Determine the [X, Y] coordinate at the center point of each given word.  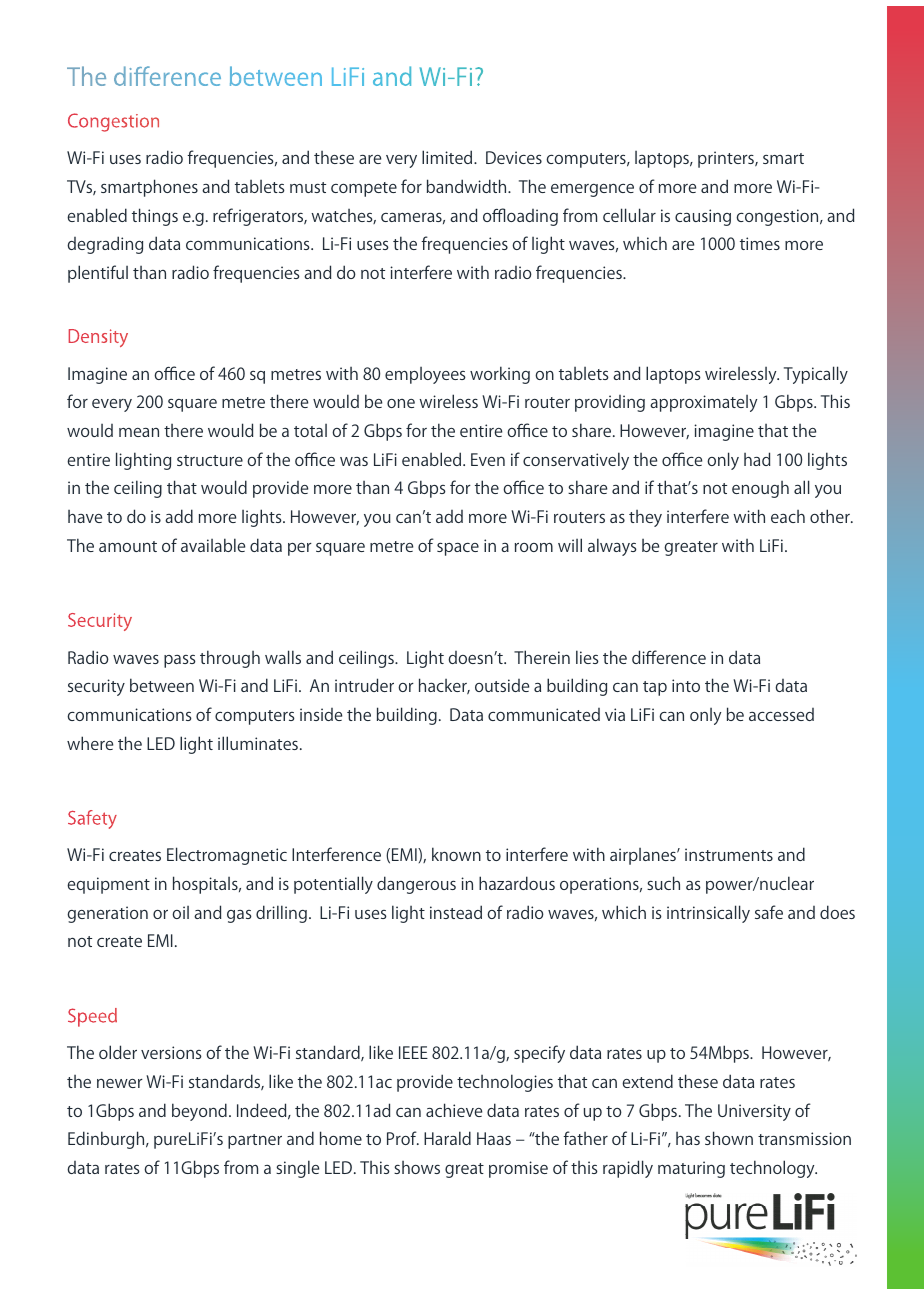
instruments [729, 854]
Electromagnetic [227, 856]
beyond [199, 1112]
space [458, 549]
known [456, 854]
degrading [105, 245]
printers [727, 159]
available [213, 545]
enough [760, 489]
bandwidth [468, 186]
